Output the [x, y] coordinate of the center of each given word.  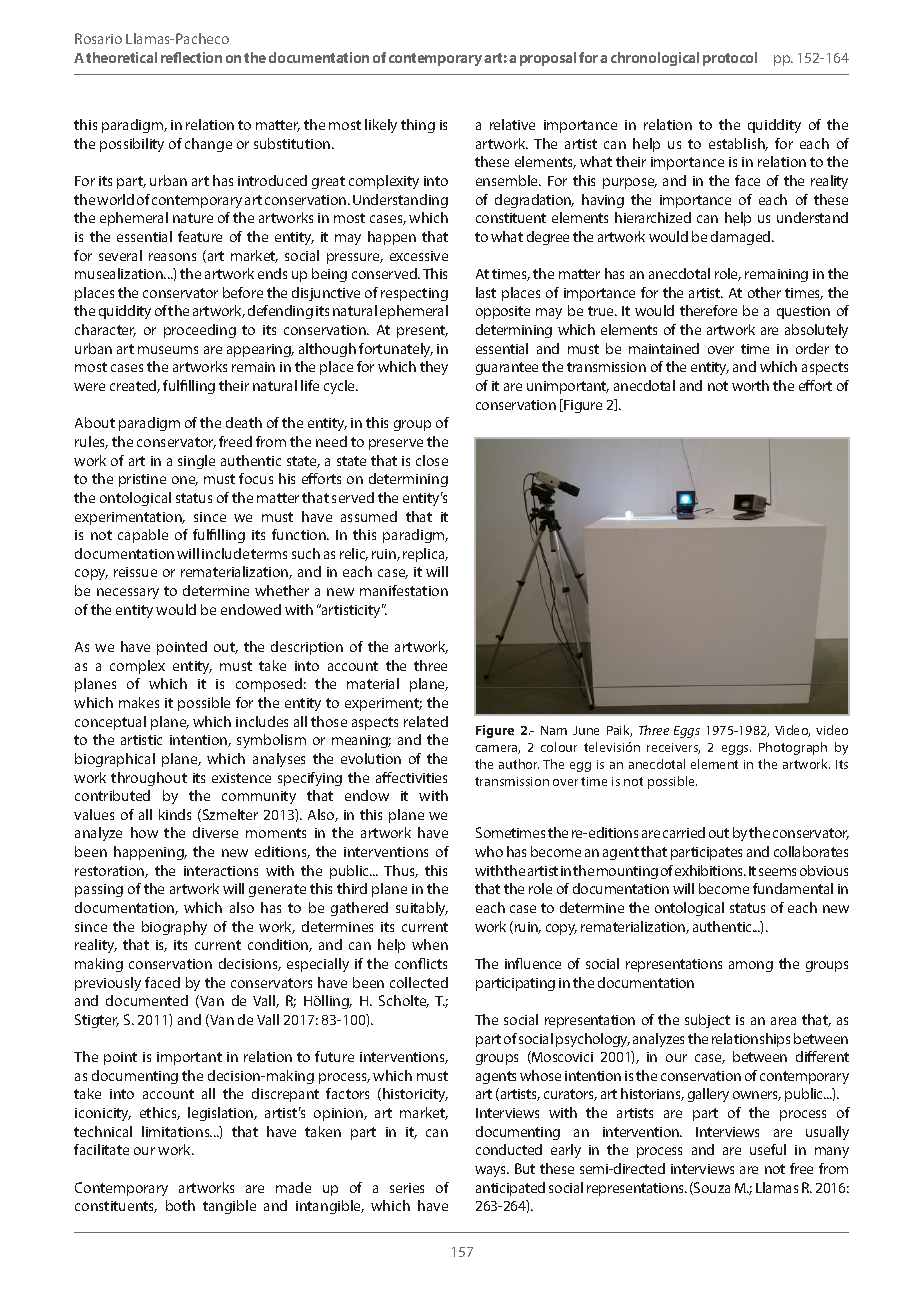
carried [684, 832]
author [519, 764]
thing [418, 126]
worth [750, 385]
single [196, 462]
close [432, 460]
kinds [175, 814]
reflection [191, 57]
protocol [730, 59]
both [180, 1205]
